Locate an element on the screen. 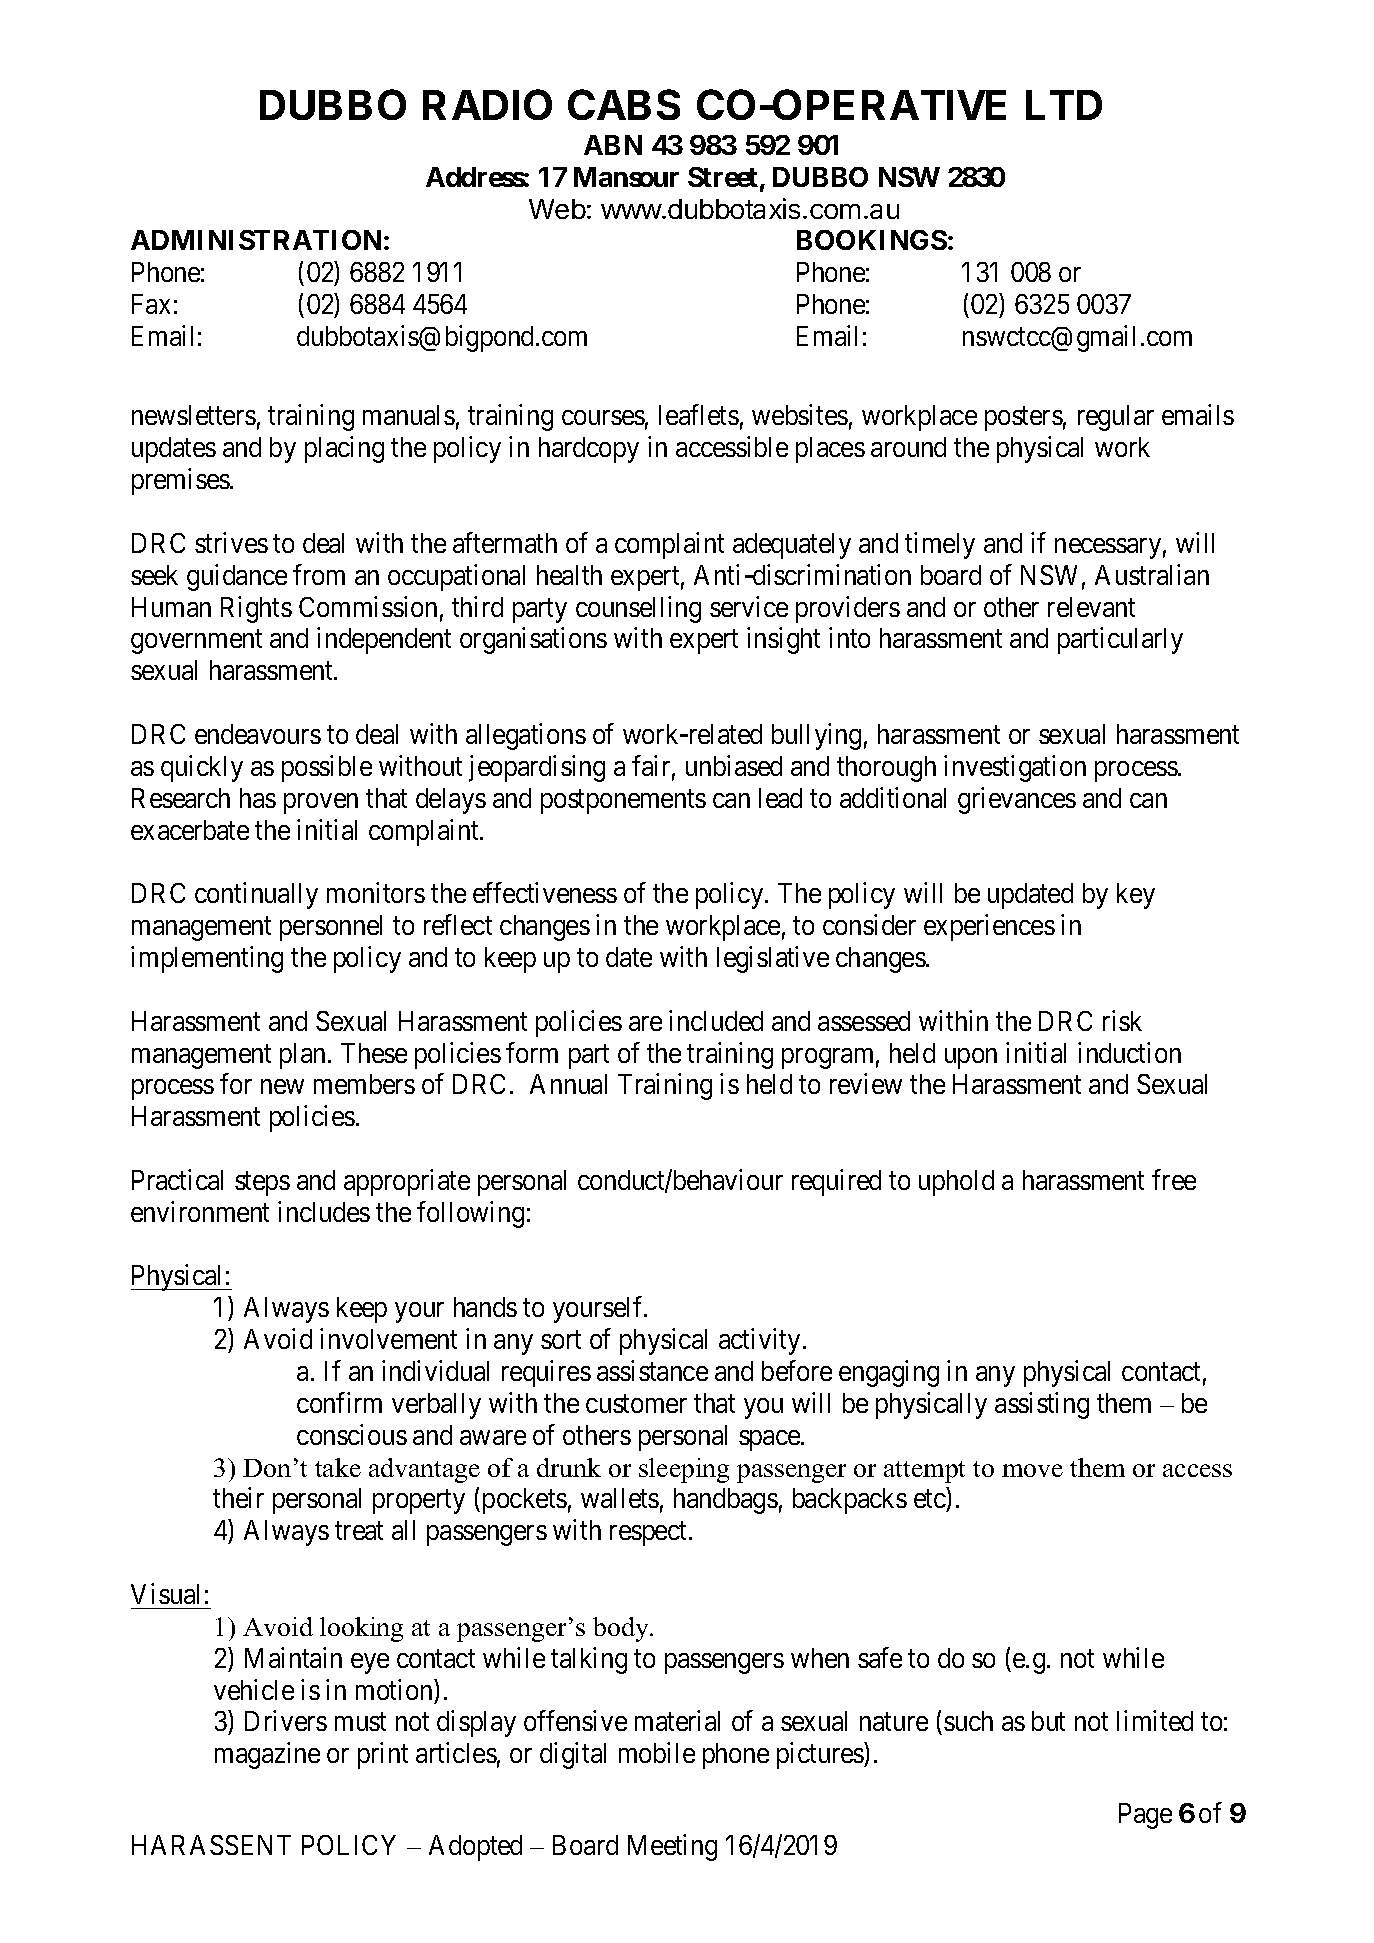 The width and height of the screenshot is (1374, 1943). confirm is located at coordinates (339, 1402).
